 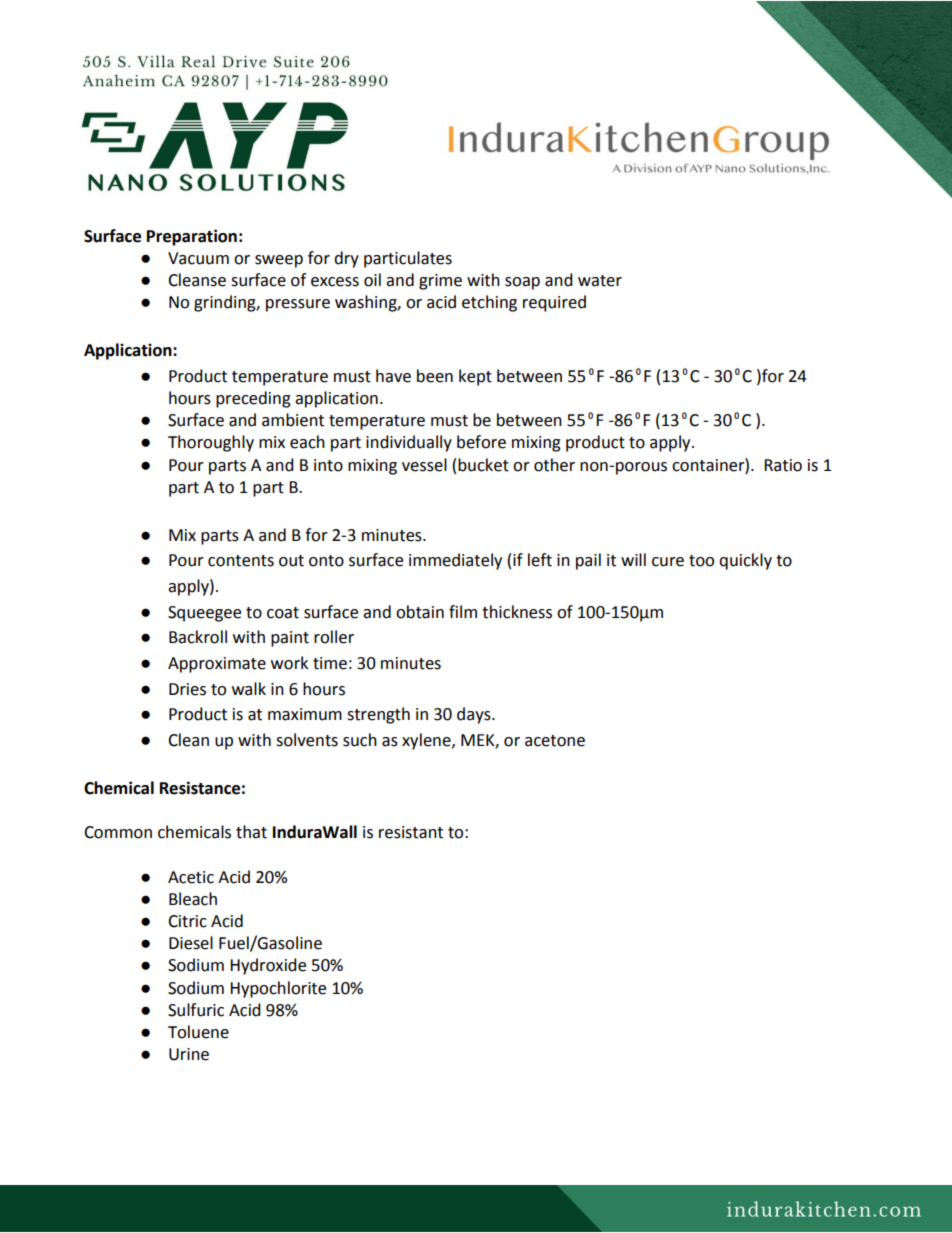 I want to click on water, so click(x=600, y=281).
